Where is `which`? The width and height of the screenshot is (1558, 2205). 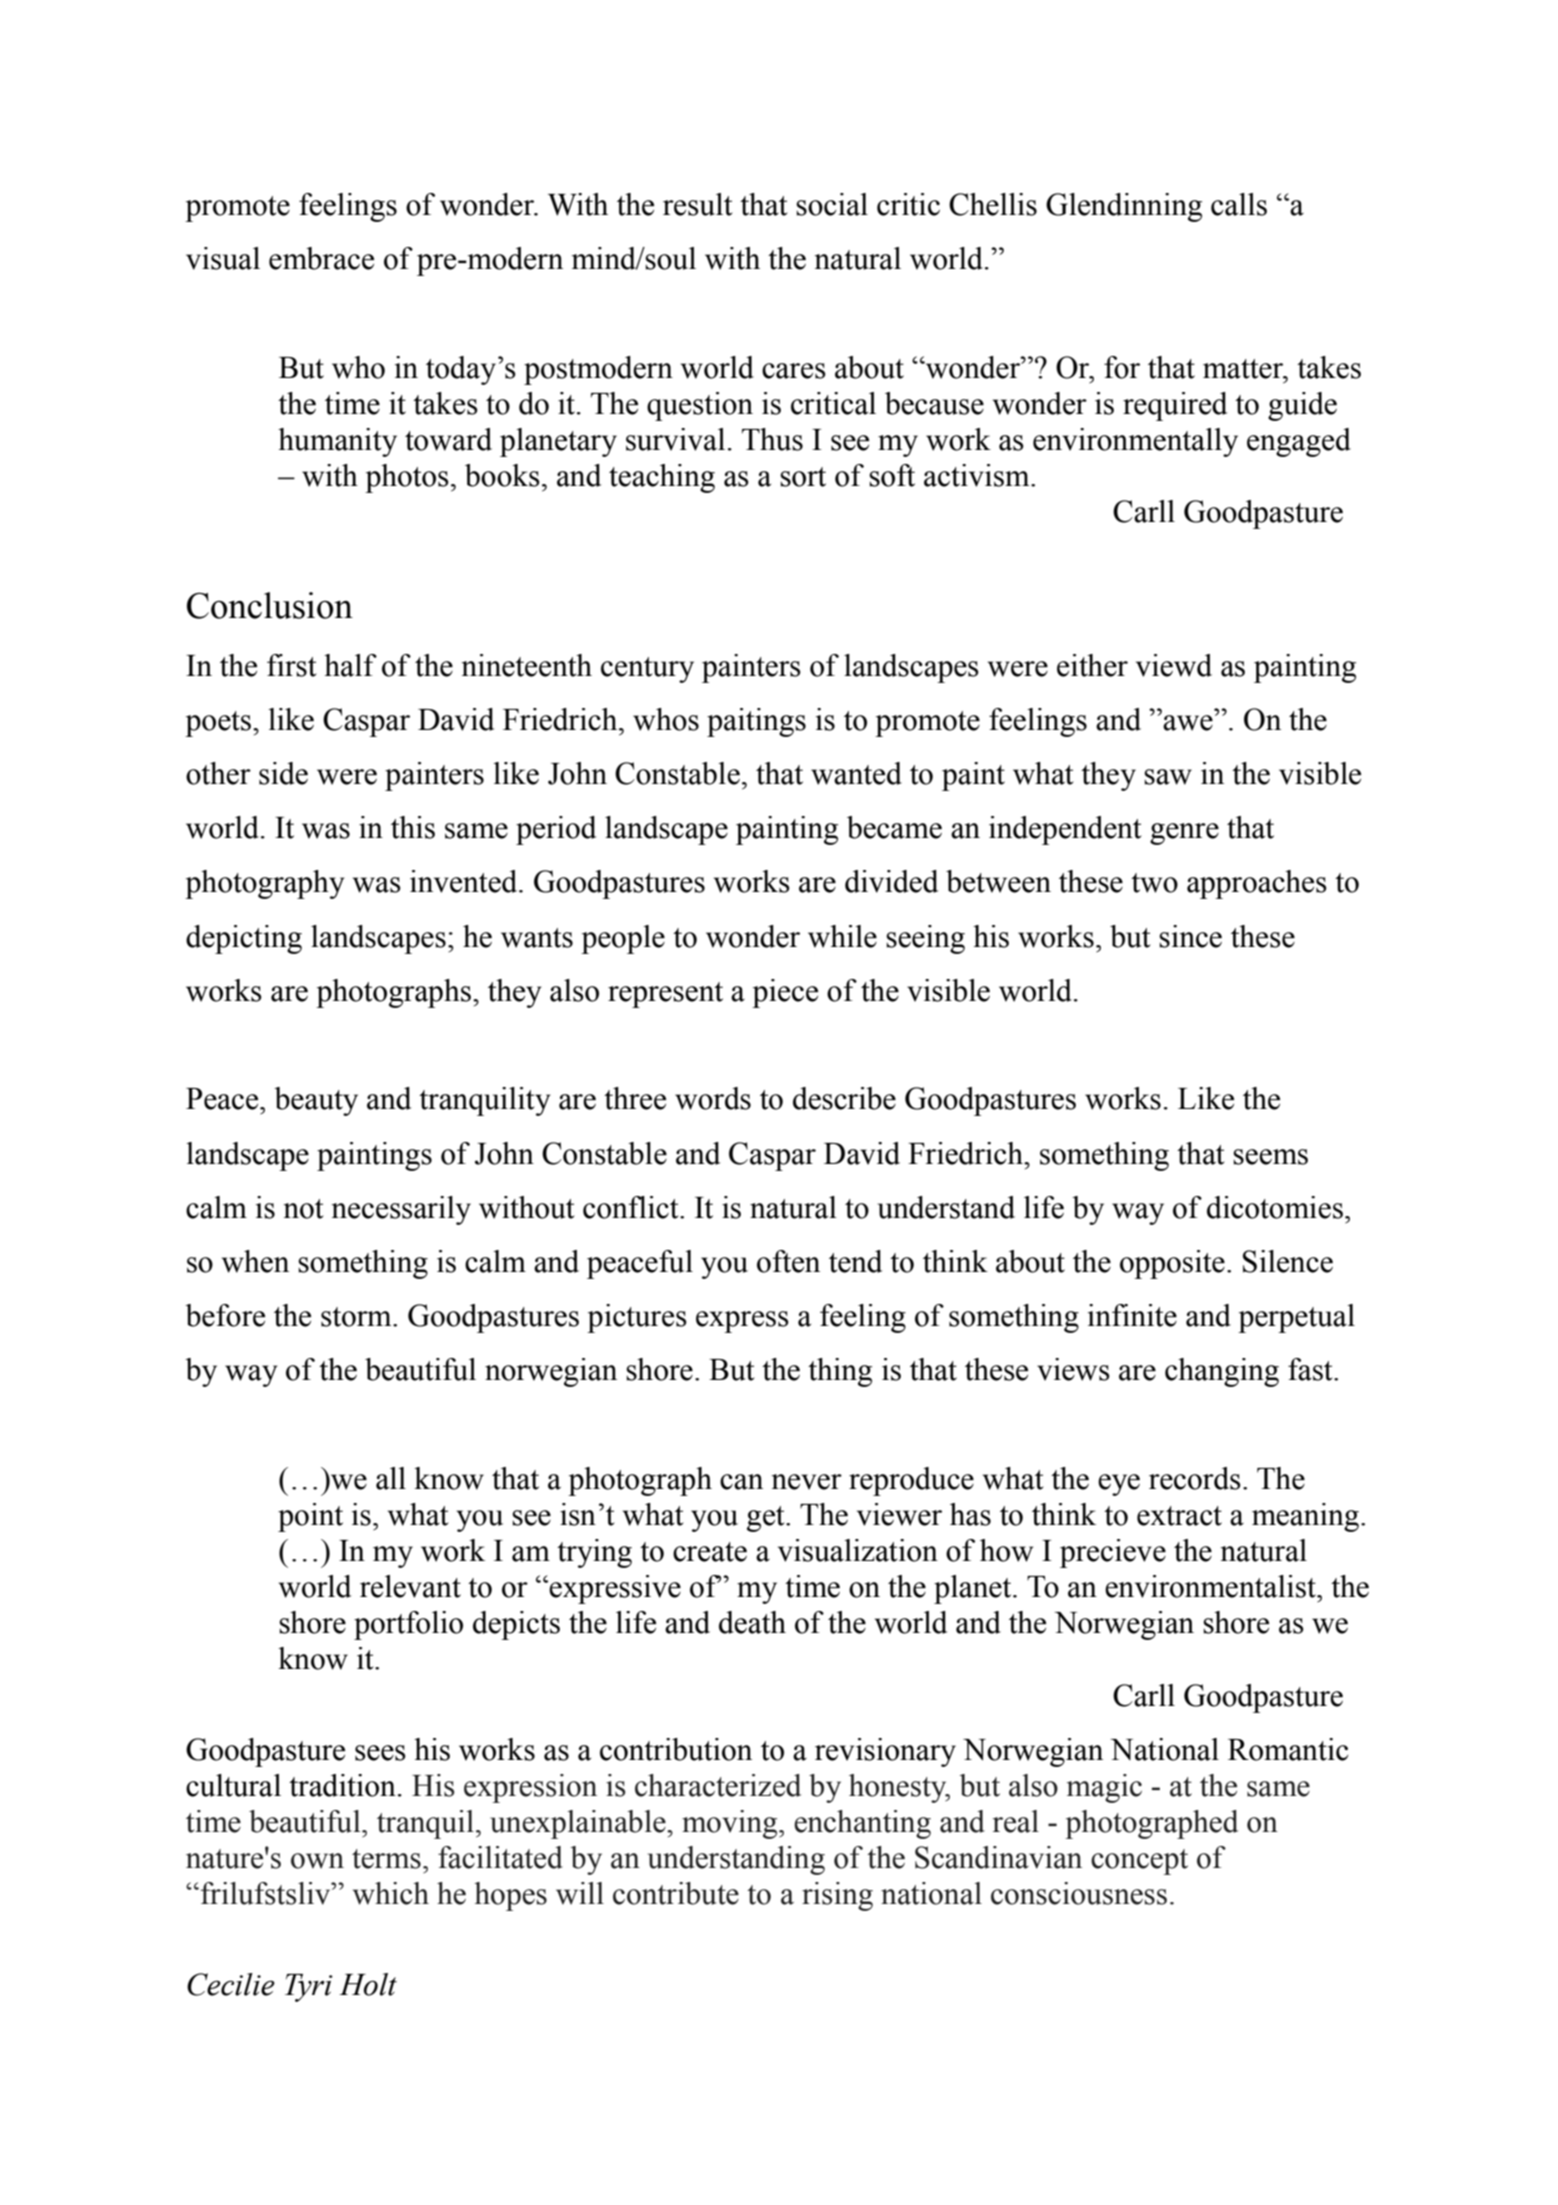 which is located at coordinates (391, 1893).
